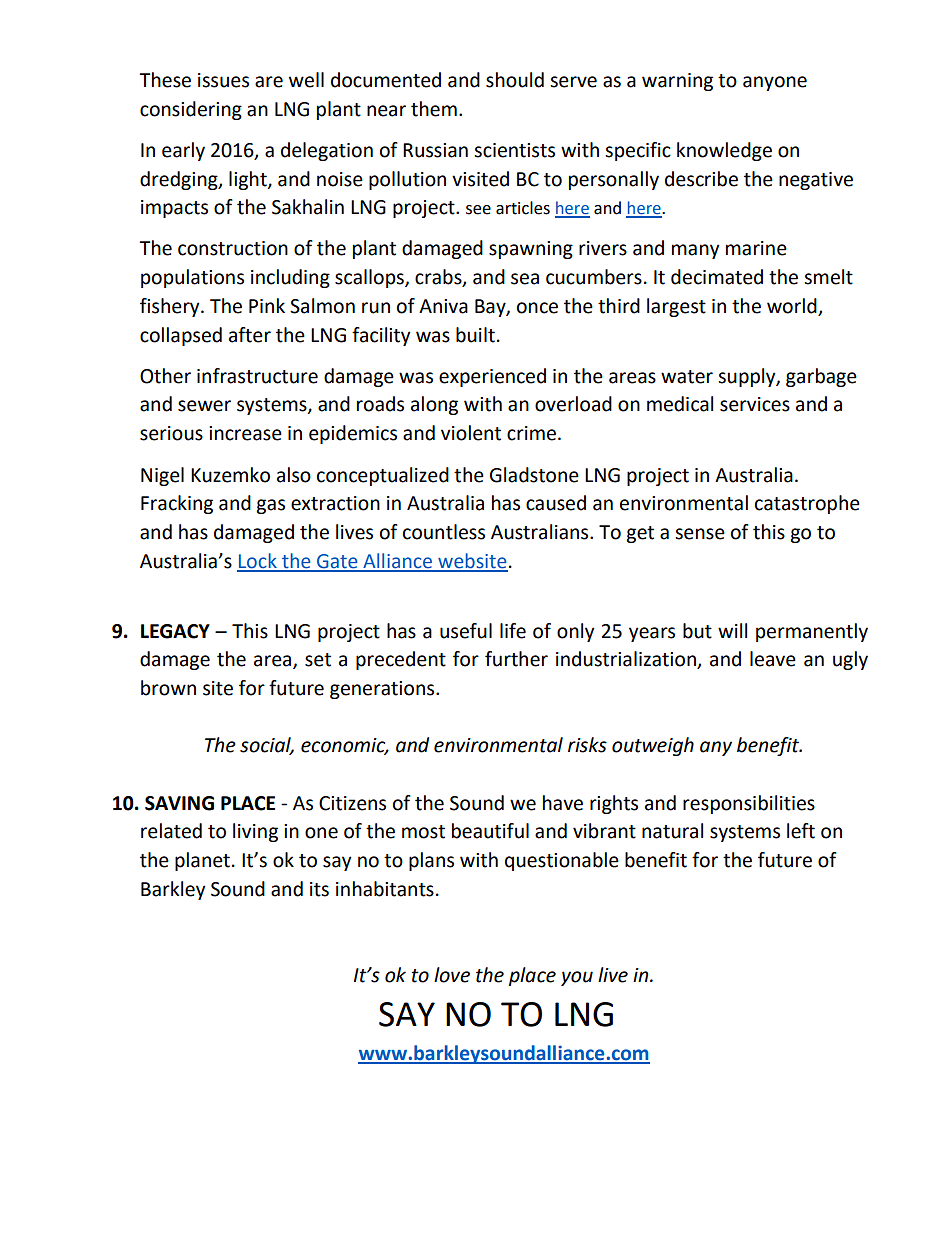  I want to click on gas, so click(270, 506).
